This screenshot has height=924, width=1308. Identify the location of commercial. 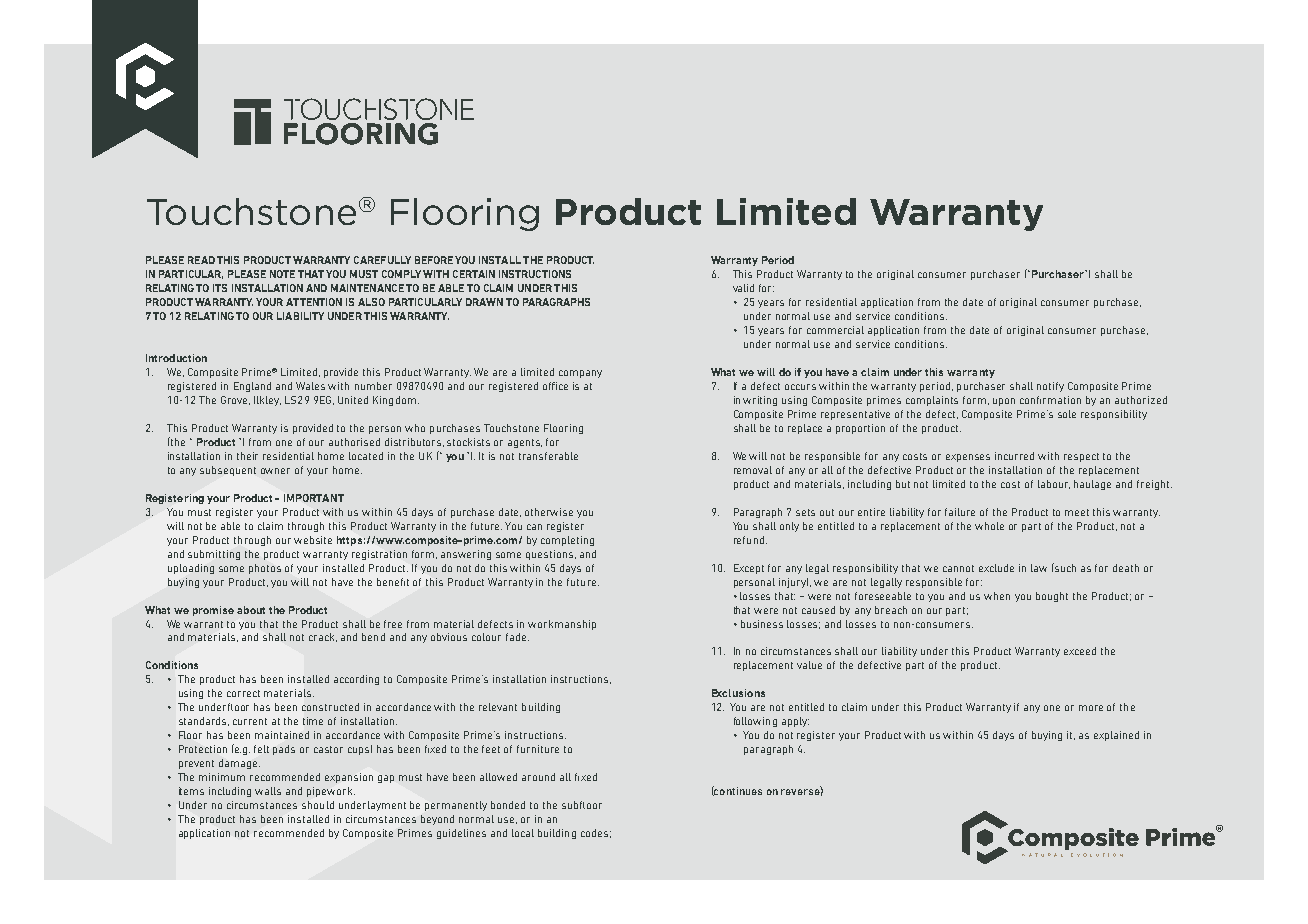
(835, 330).
